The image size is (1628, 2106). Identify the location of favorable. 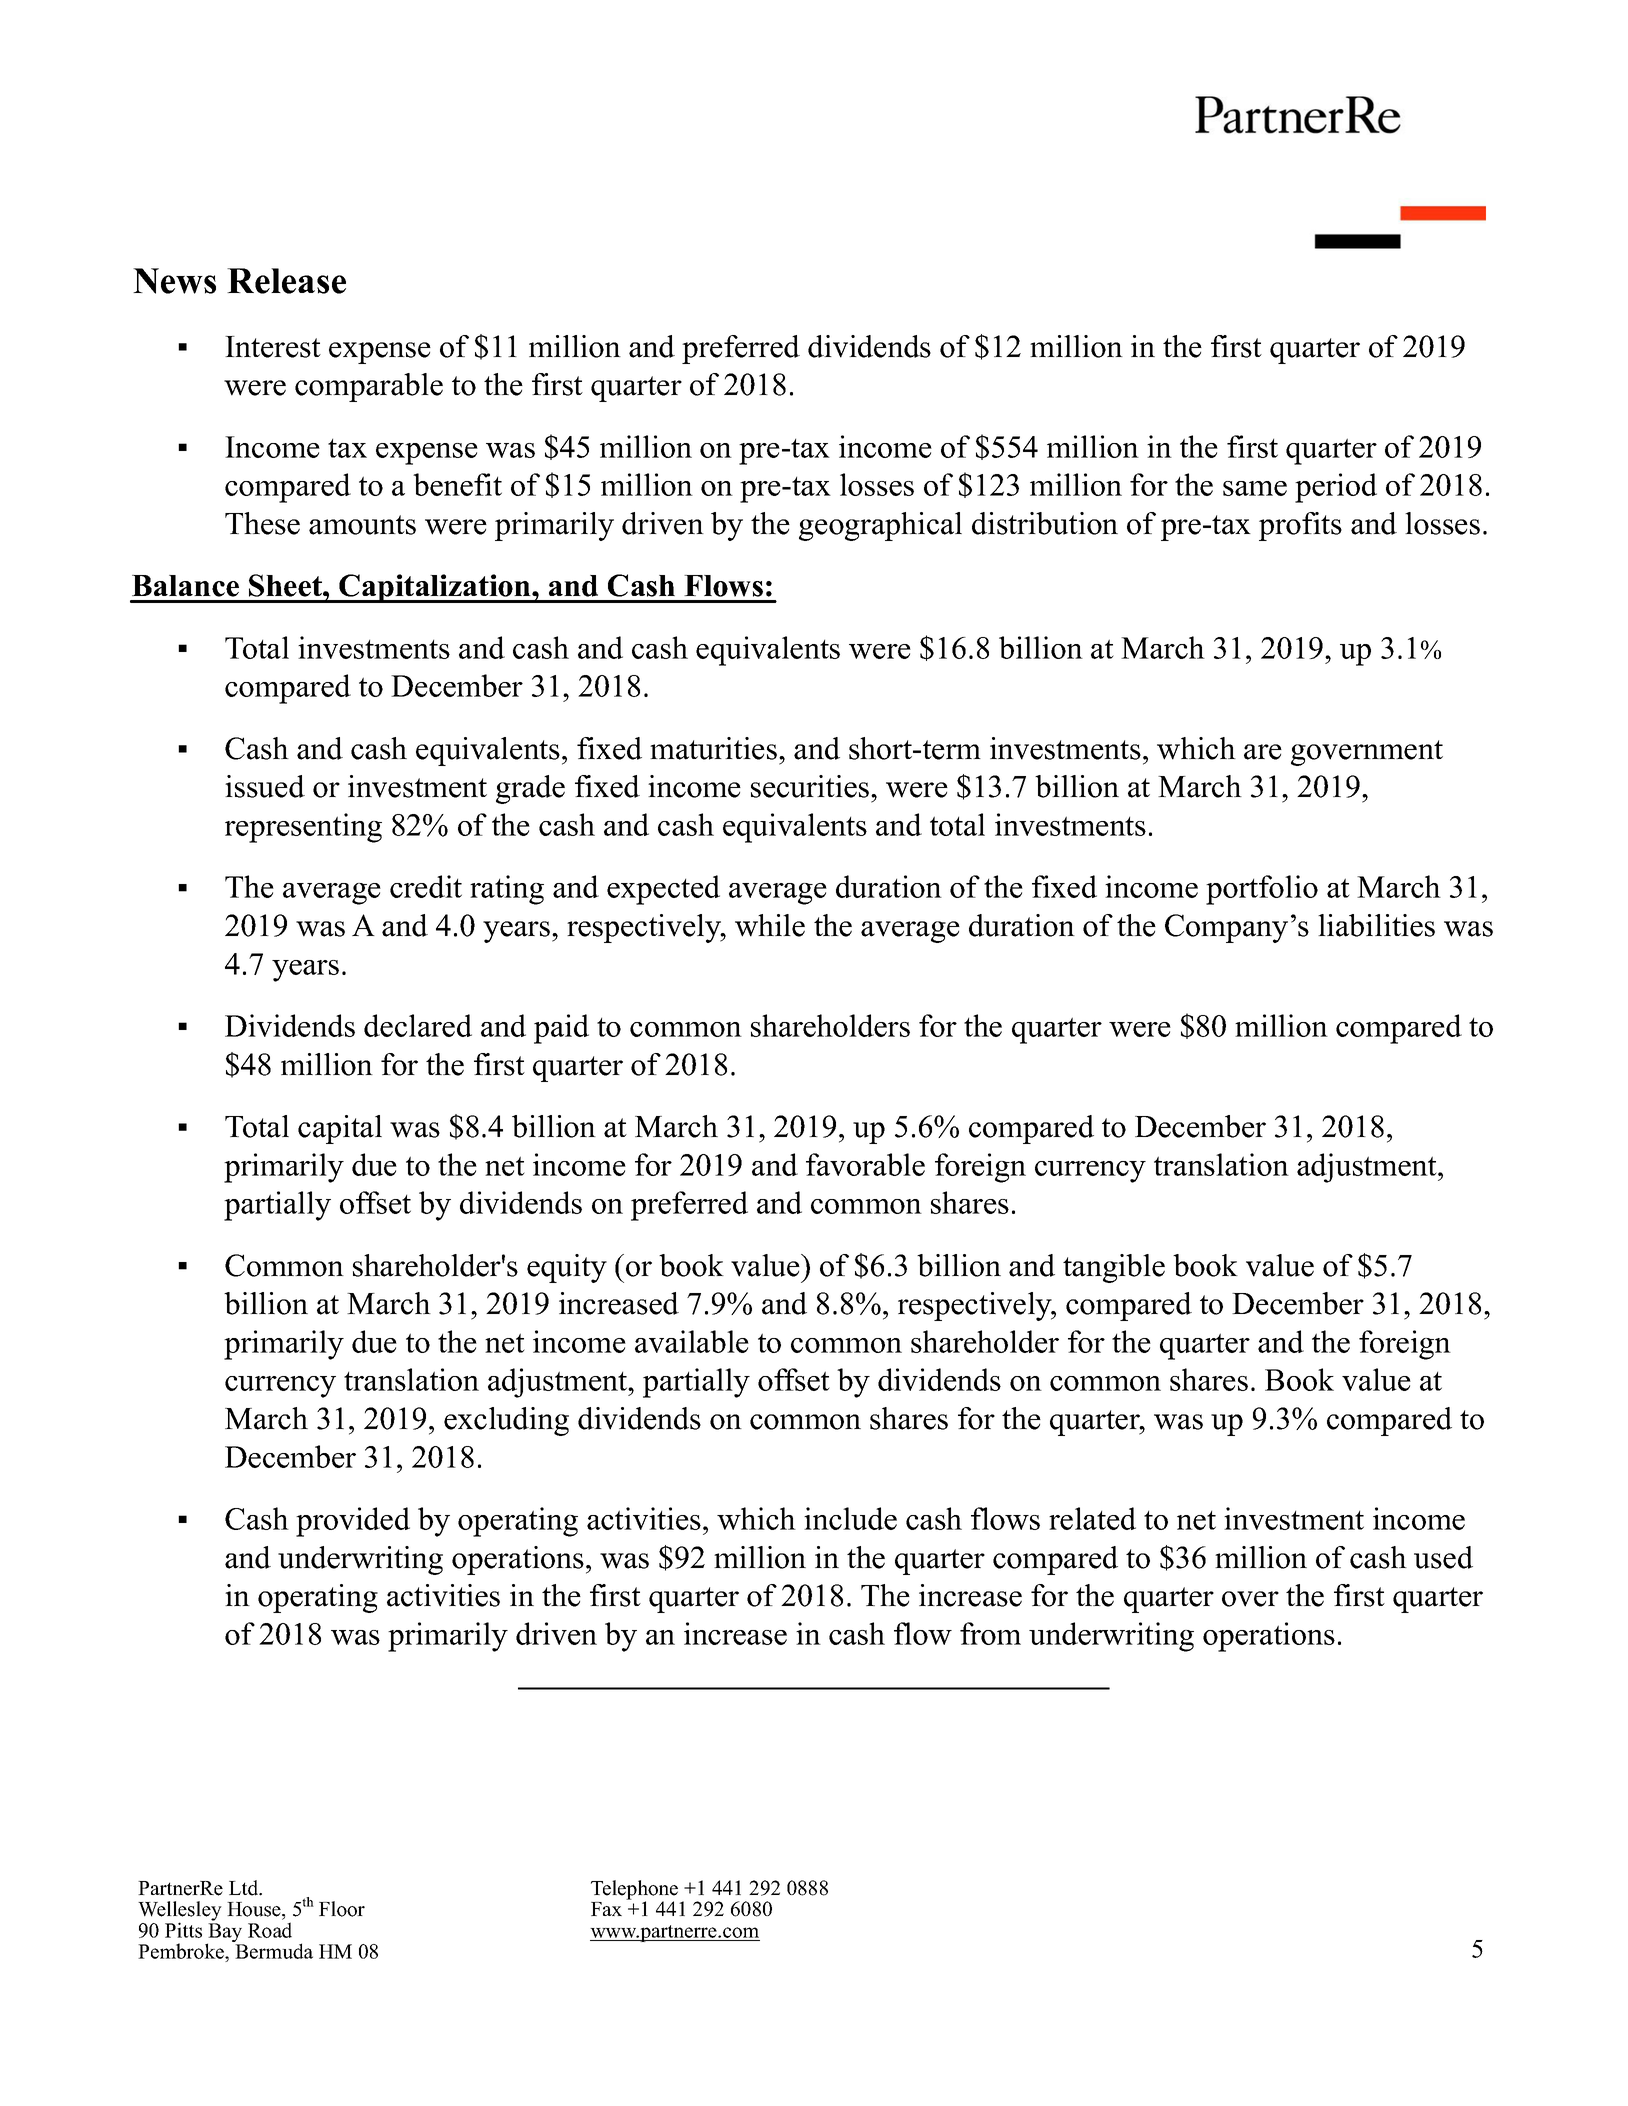
(865, 1164).
